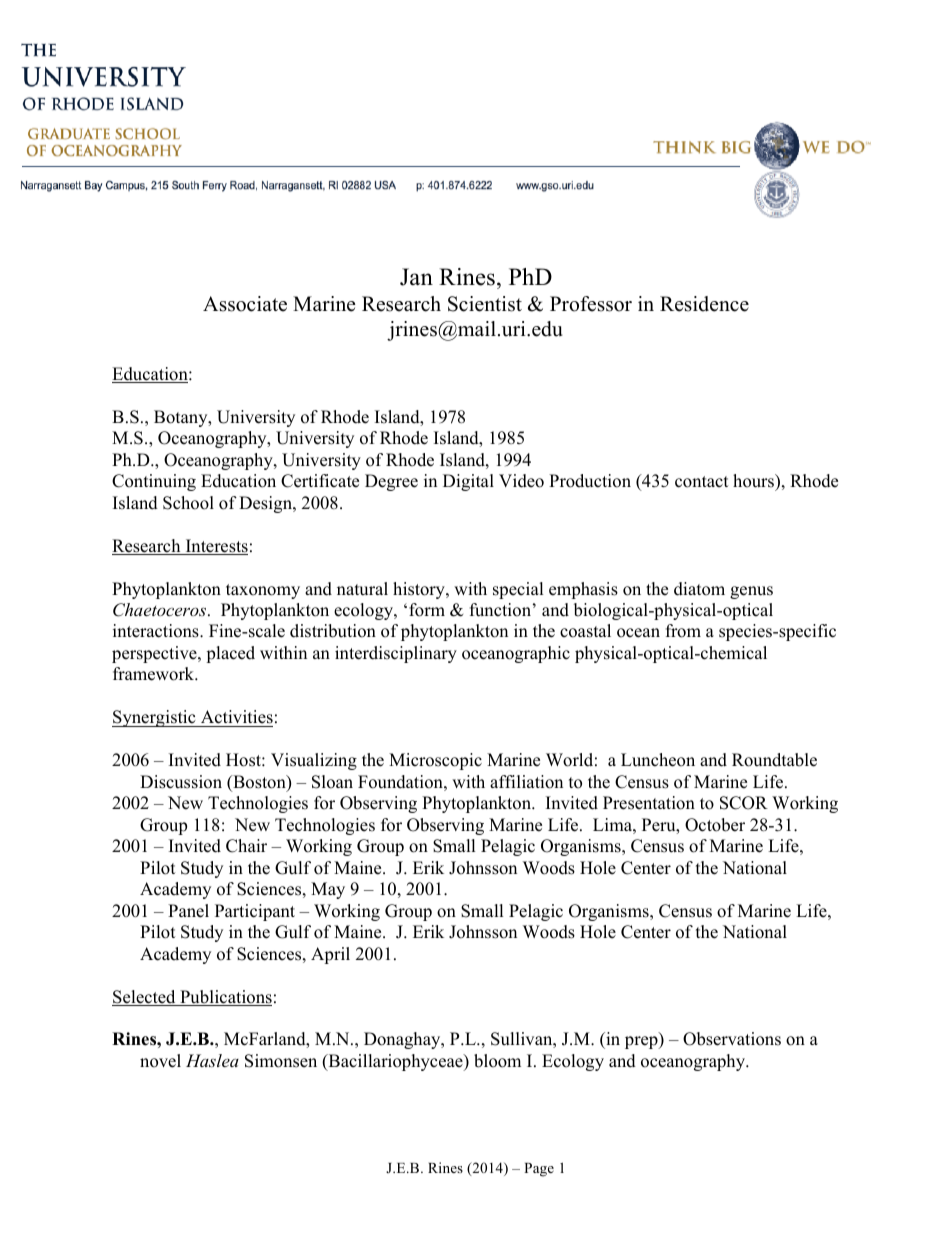 The width and height of the document is (952, 1233). Describe the element at coordinates (245, 304) in the document. I see `Associate` at that location.
